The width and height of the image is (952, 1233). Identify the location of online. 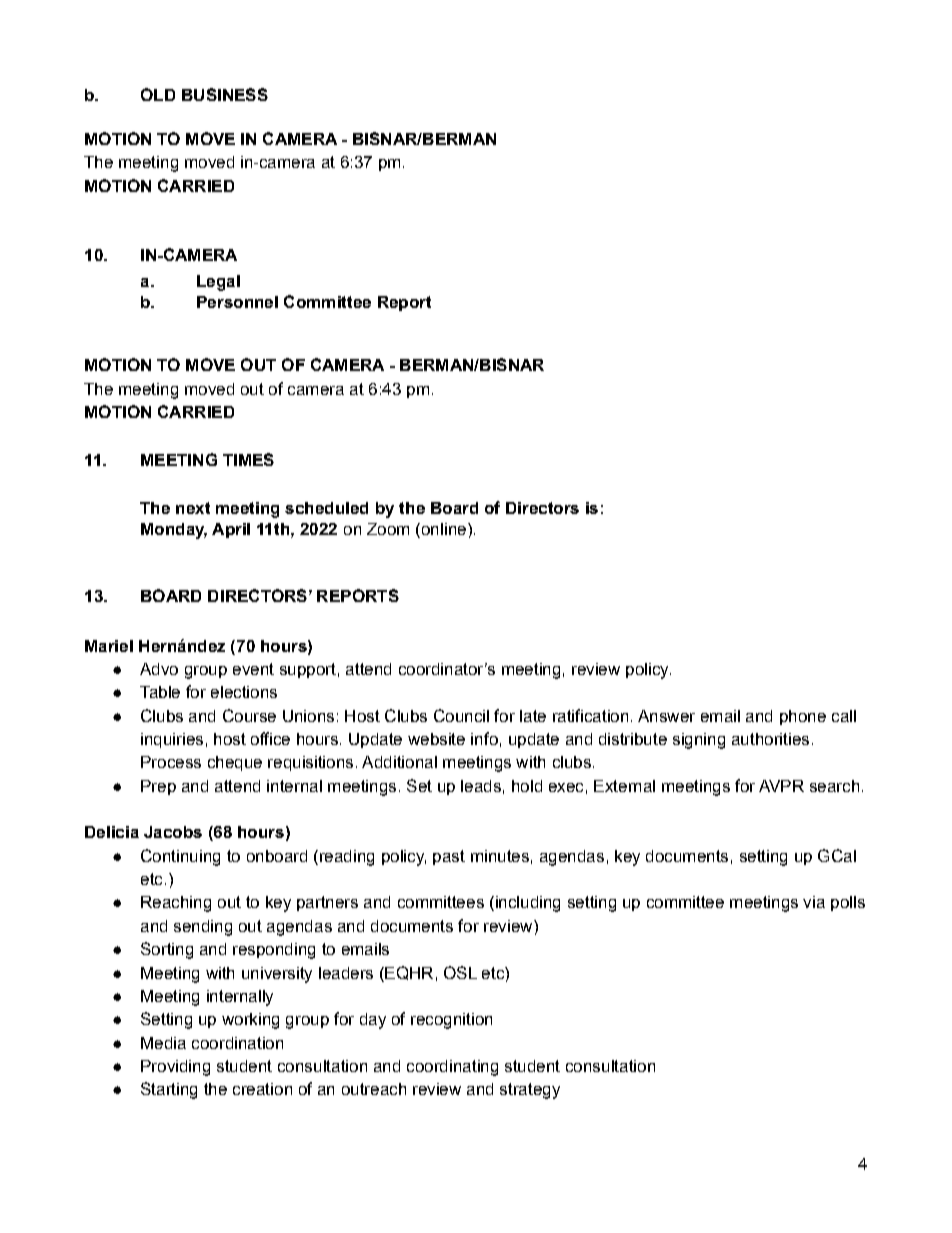
(442, 530).
